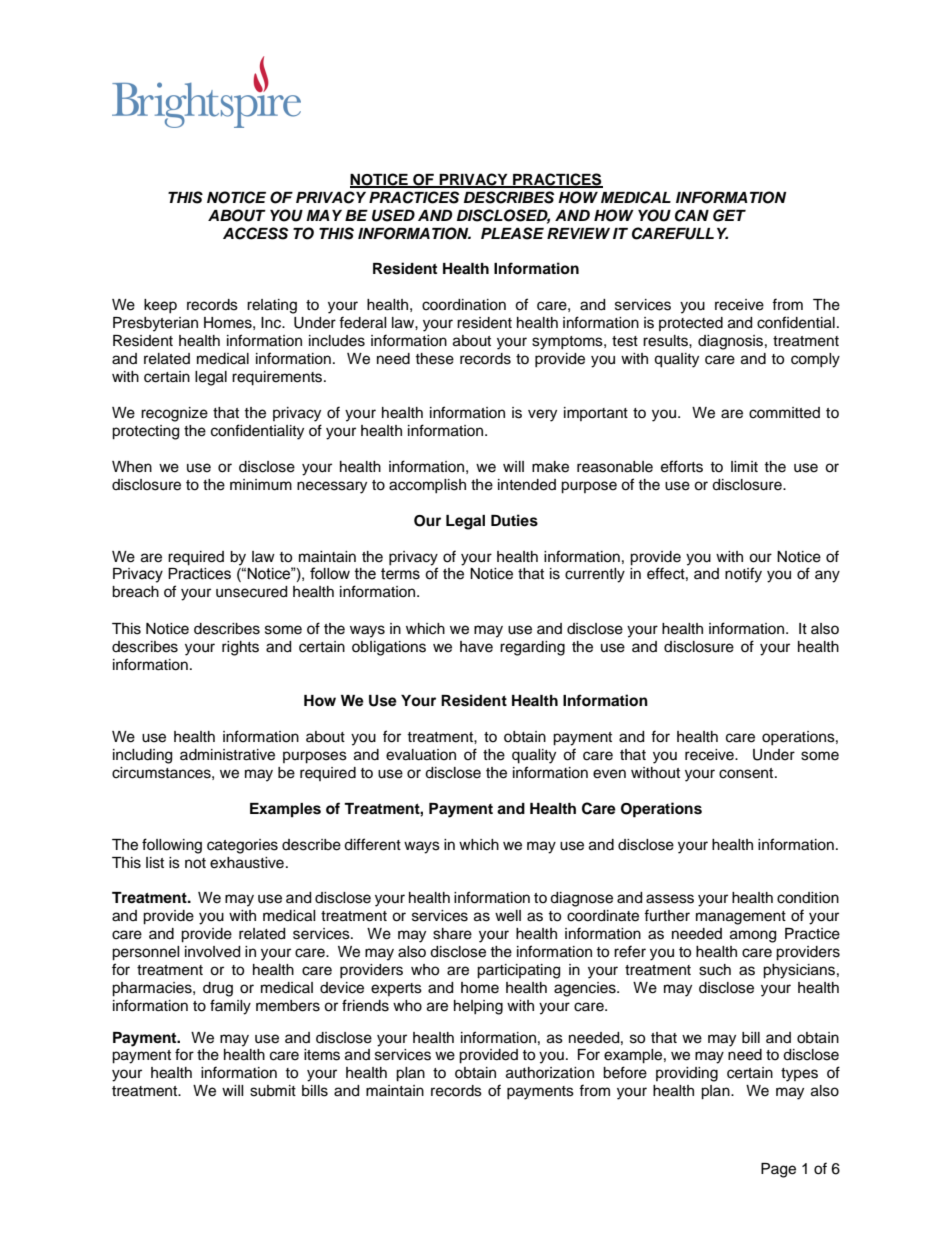 The height and width of the screenshot is (1233, 952). I want to click on PLEASE, so click(512, 233).
